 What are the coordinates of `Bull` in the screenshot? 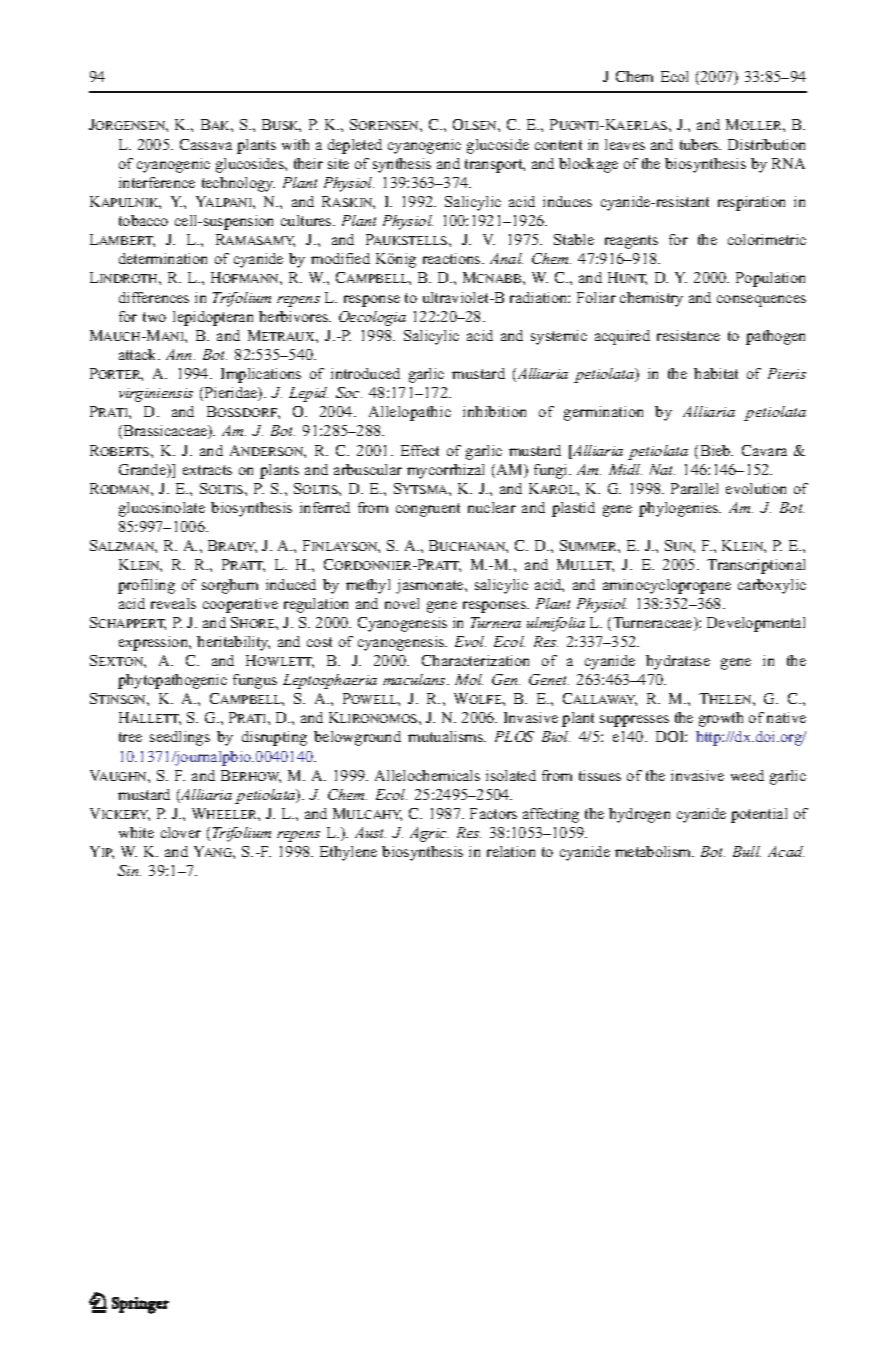 It's located at (747, 851).
